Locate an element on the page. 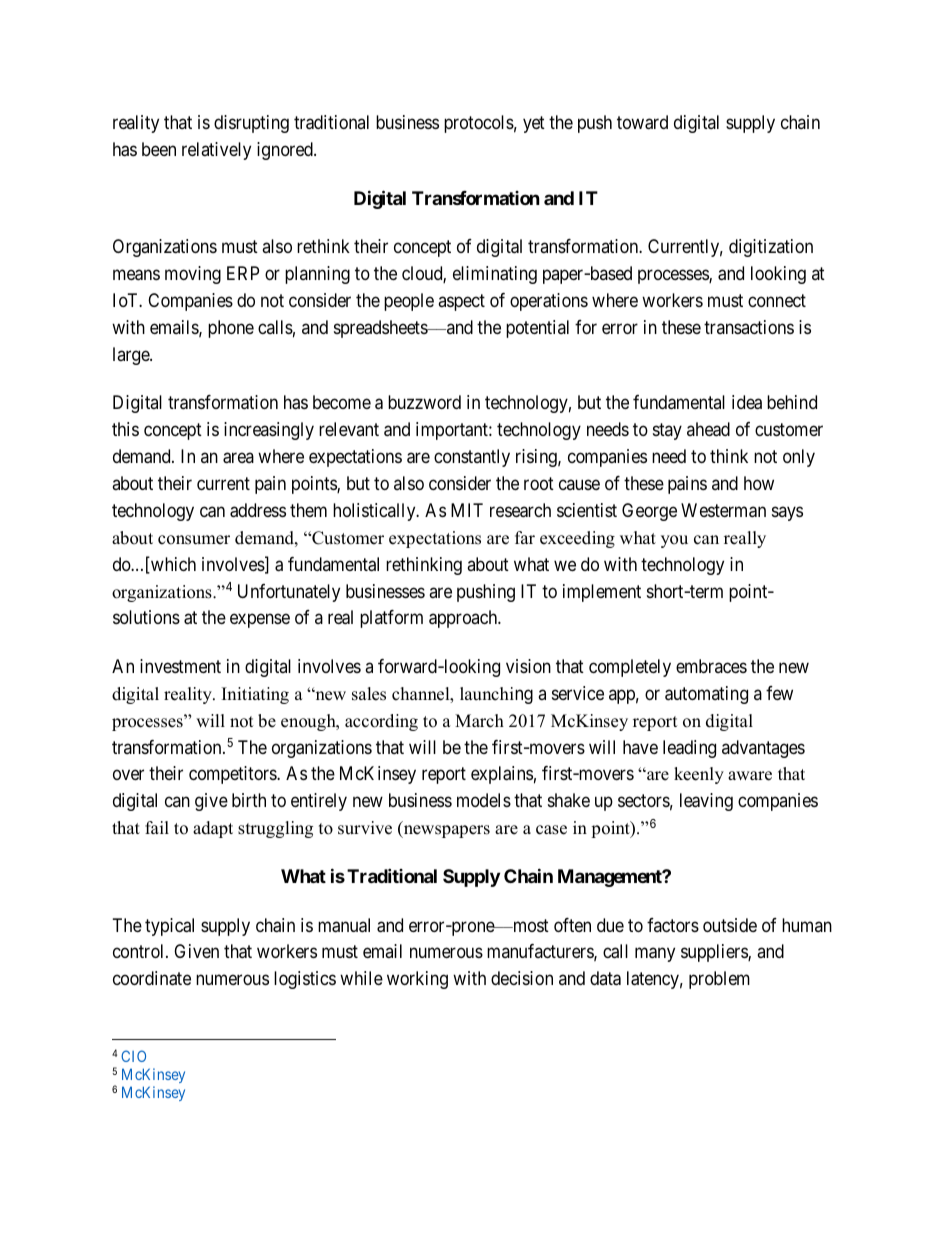 The image size is (952, 1233). CIO is located at coordinates (133, 1056).
